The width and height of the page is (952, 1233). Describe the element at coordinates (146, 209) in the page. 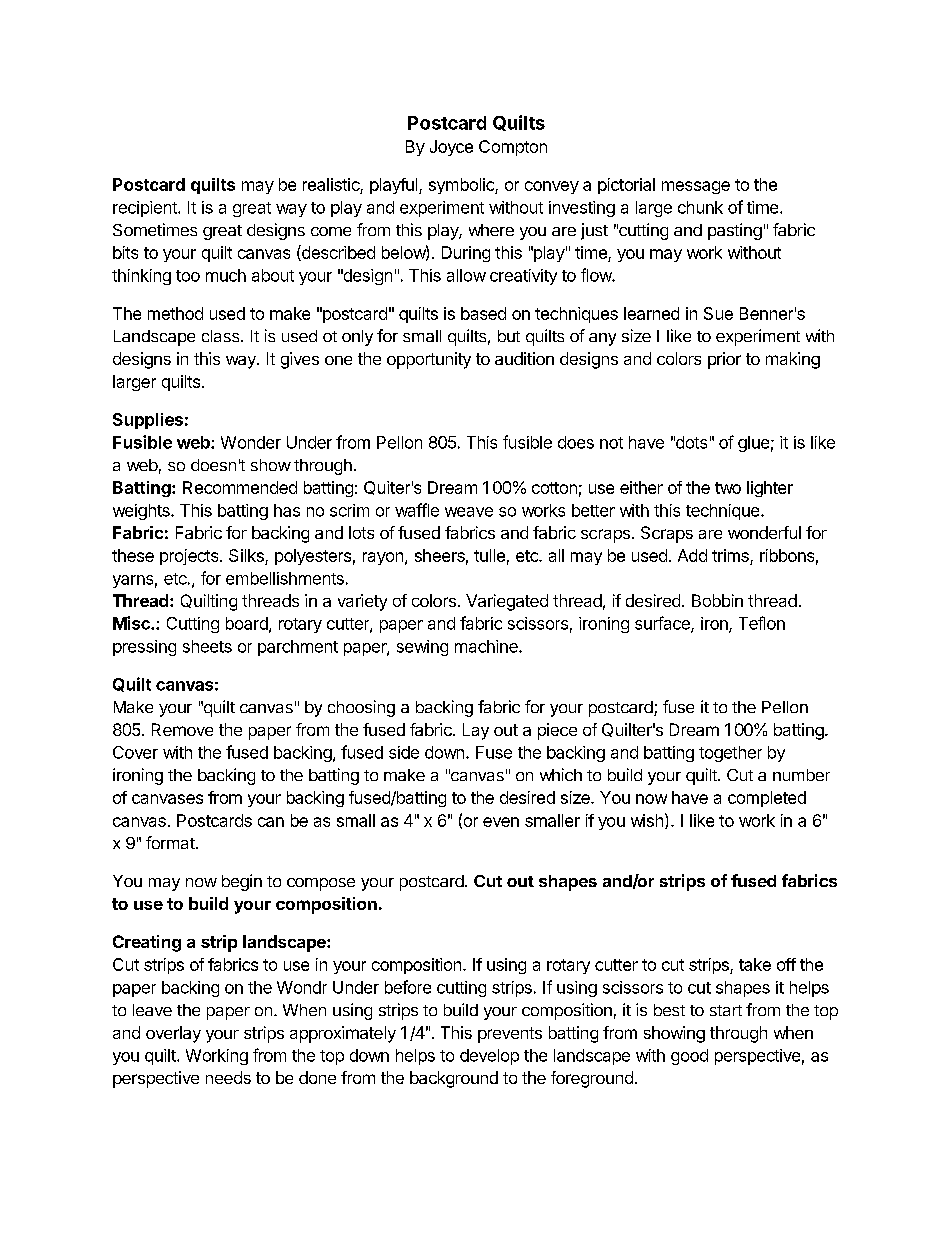

I see `recipient` at that location.
